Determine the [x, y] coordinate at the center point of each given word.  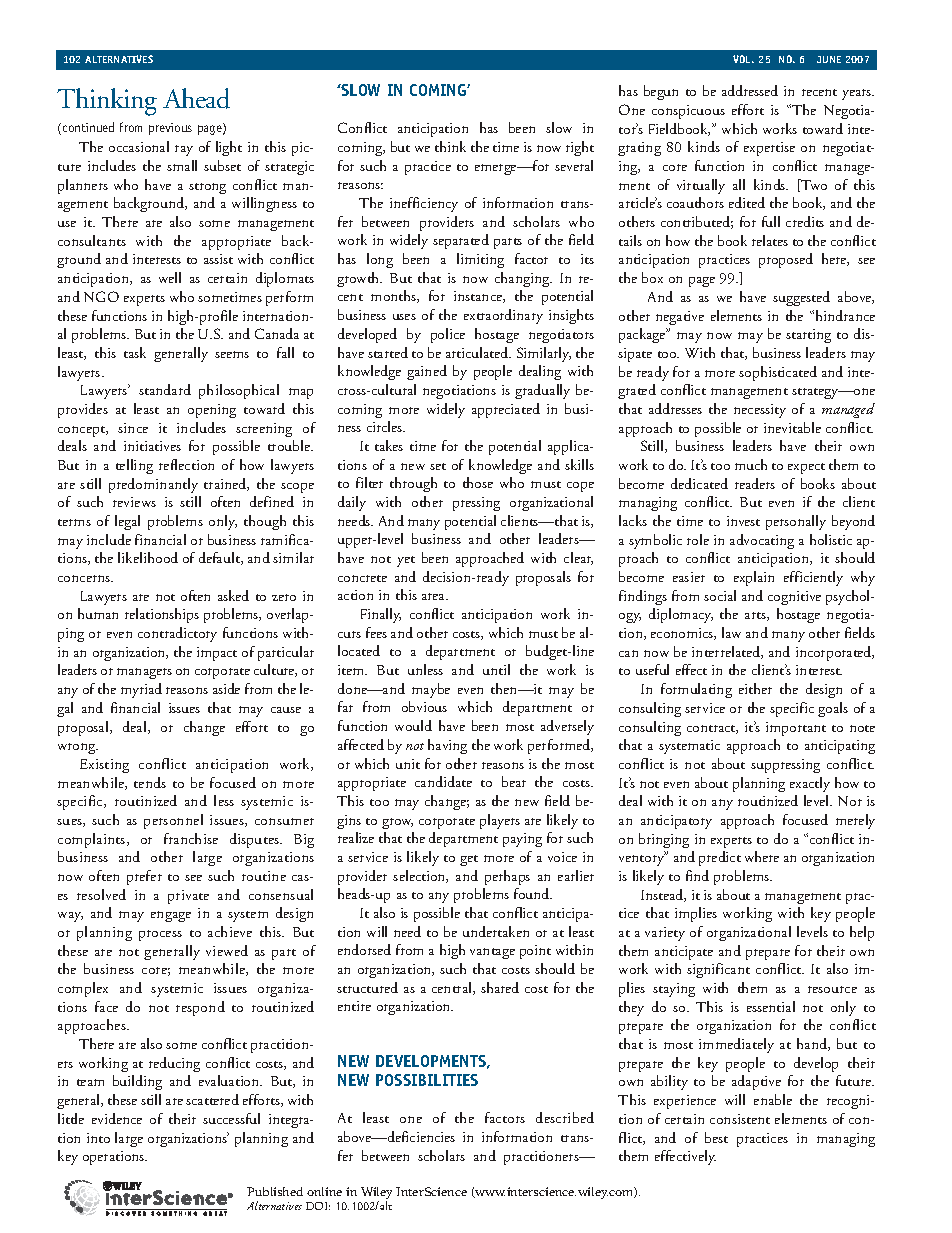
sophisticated [778, 373]
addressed [750, 90]
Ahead [196, 98]
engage [171, 916]
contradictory [177, 634]
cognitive [794, 598]
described [565, 1117]
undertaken [496, 931]
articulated [478, 352]
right [580, 148]
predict [720, 858]
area [435, 596]
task [135, 352]
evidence [117, 1118]
